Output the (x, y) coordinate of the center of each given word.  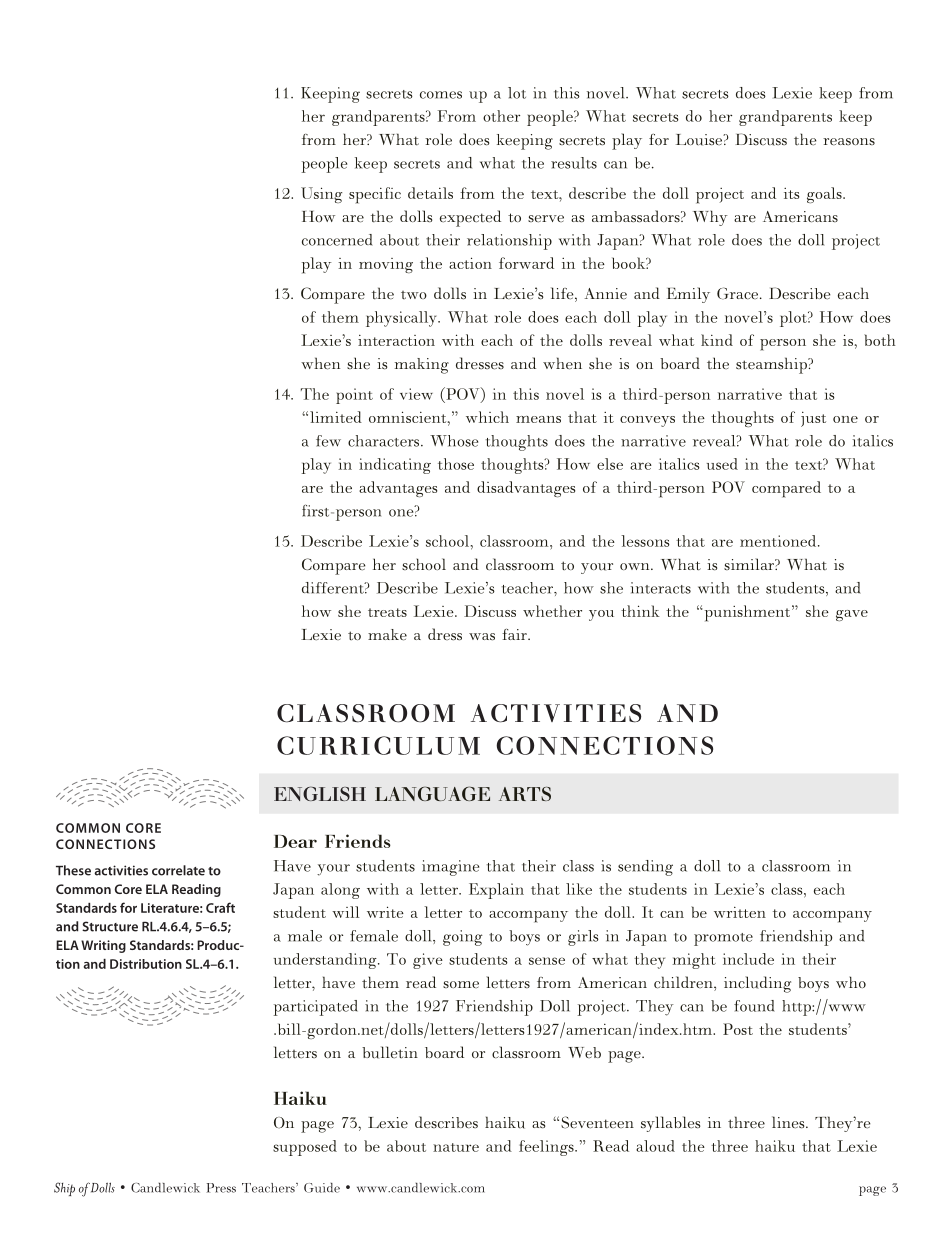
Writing (103, 946)
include (748, 959)
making (421, 366)
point (354, 396)
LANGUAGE (432, 793)
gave (852, 615)
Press (221, 1188)
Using (321, 195)
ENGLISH (320, 793)
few (328, 441)
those (456, 464)
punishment (747, 613)
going (463, 938)
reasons (849, 142)
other (501, 116)
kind (717, 340)
